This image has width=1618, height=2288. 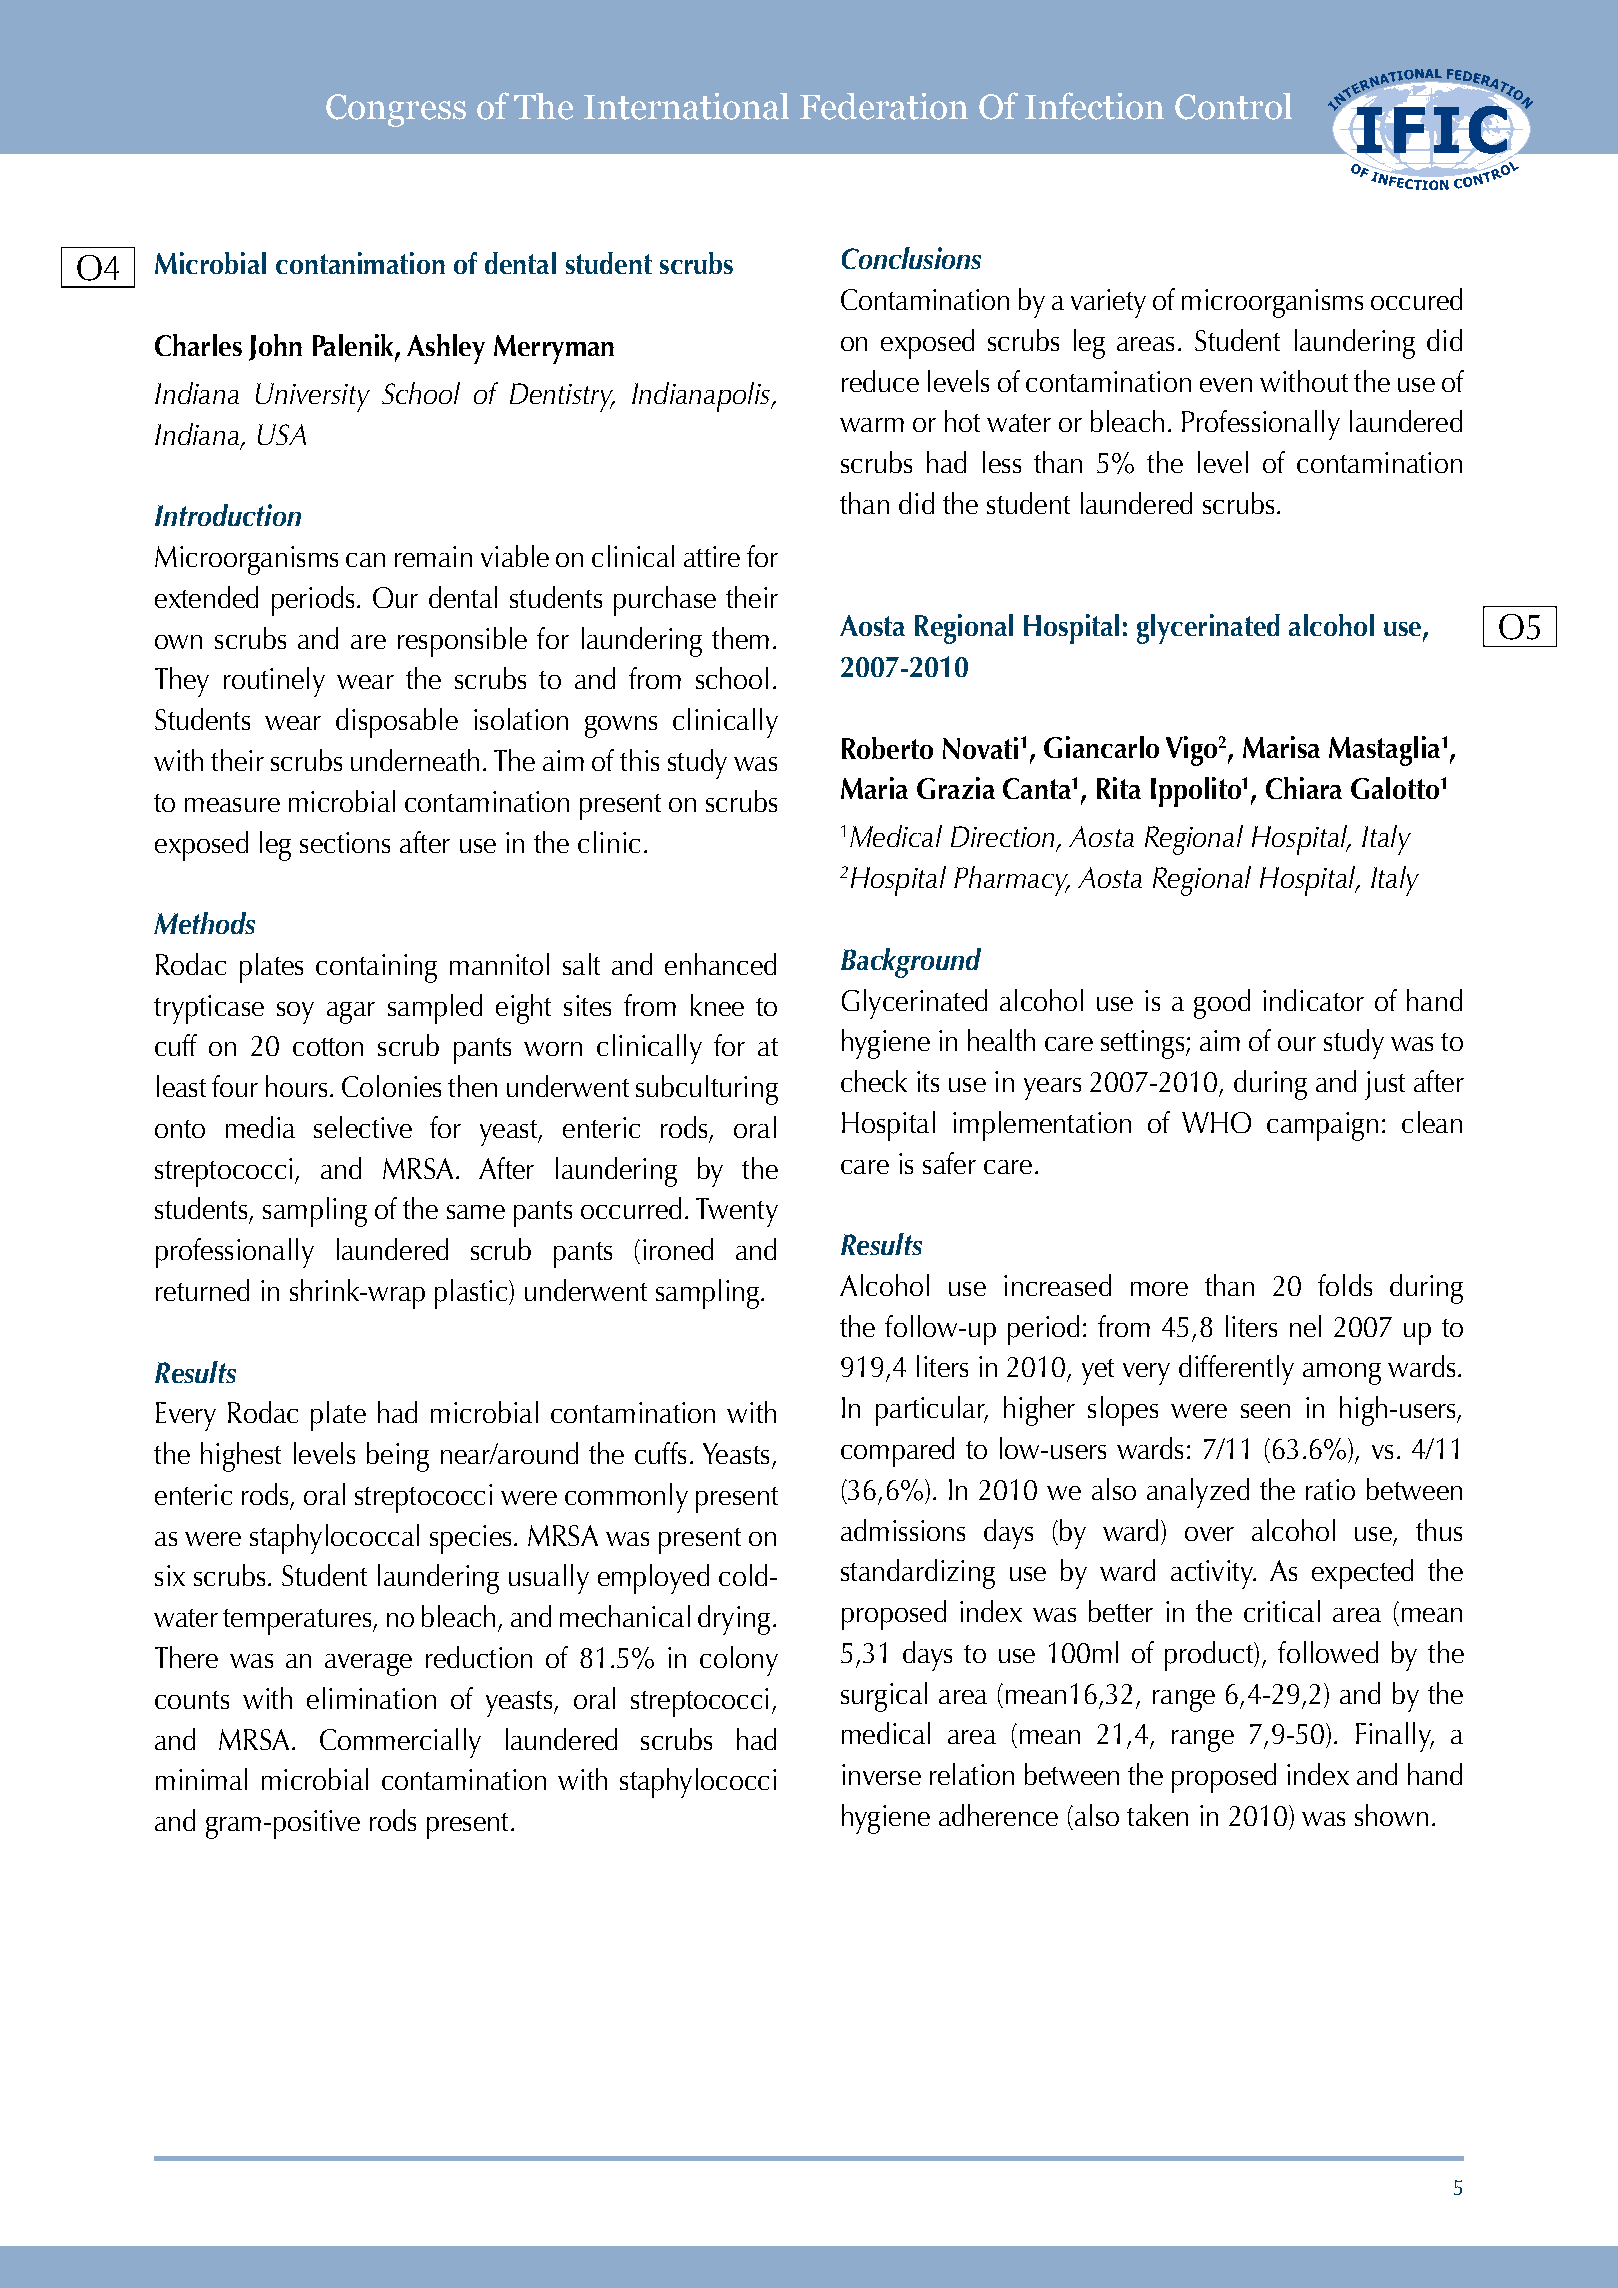 What do you see at coordinates (400, 1743) in the image?
I see `Commercially` at bounding box center [400, 1743].
